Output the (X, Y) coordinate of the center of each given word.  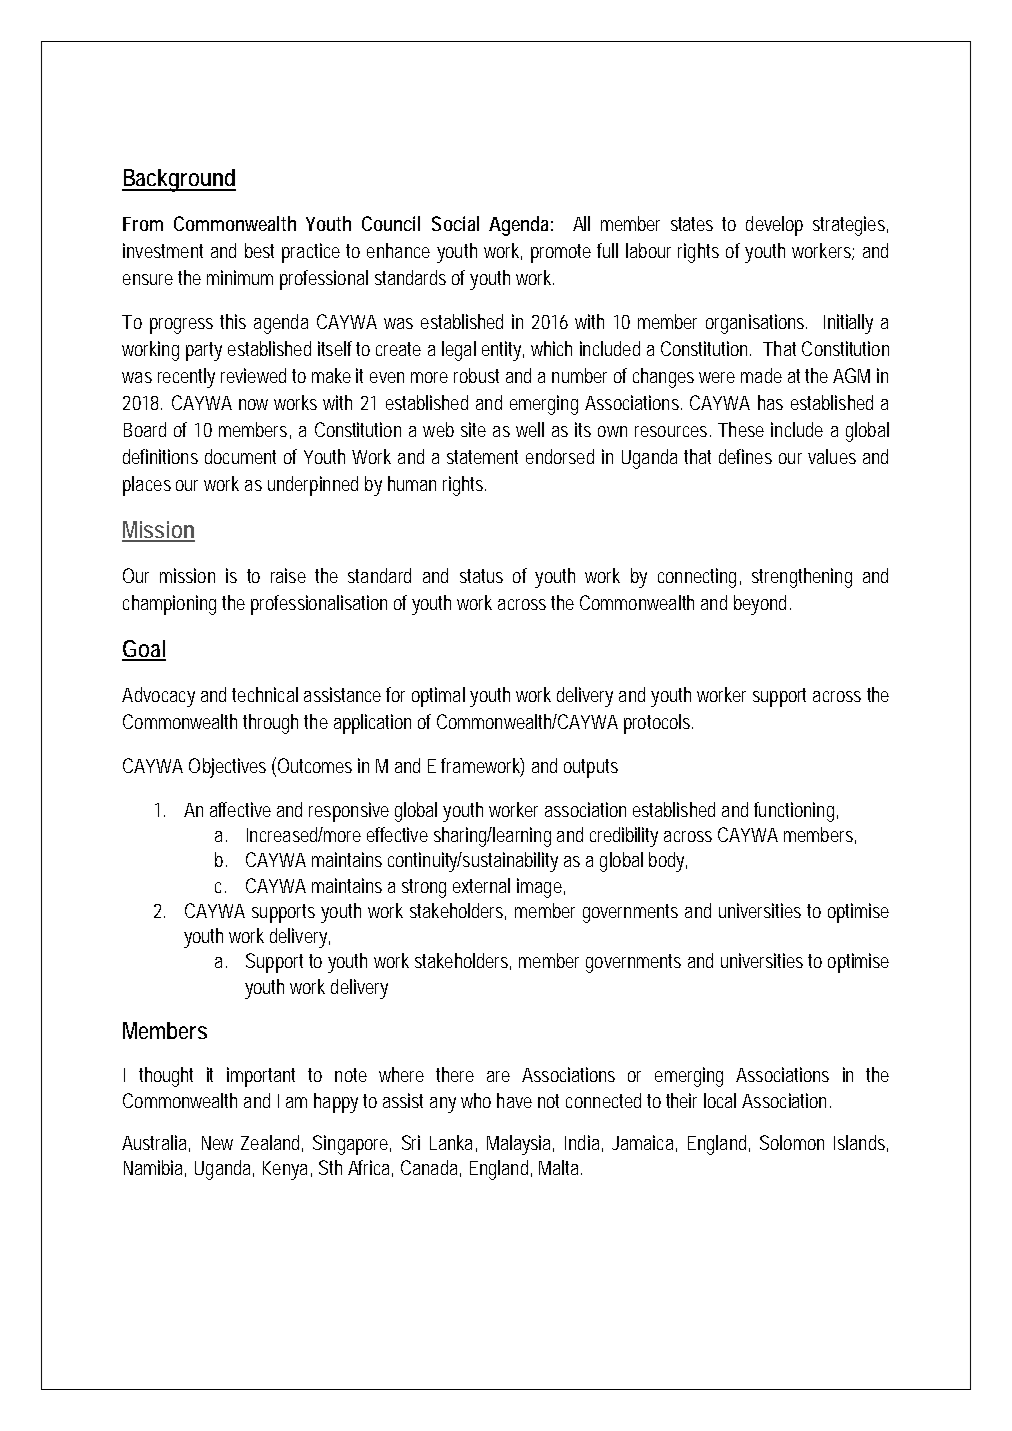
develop (774, 226)
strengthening (802, 578)
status (481, 576)
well (530, 429)
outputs (591, 768)
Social (455, 223)
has (770, 402)
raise (288, 575)
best (259, 250)
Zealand (272, 1143)
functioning (796, 812)
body (668, 862)
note (351, 1075)
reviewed (253, 375)
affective (240, 809)
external (481, 885)
